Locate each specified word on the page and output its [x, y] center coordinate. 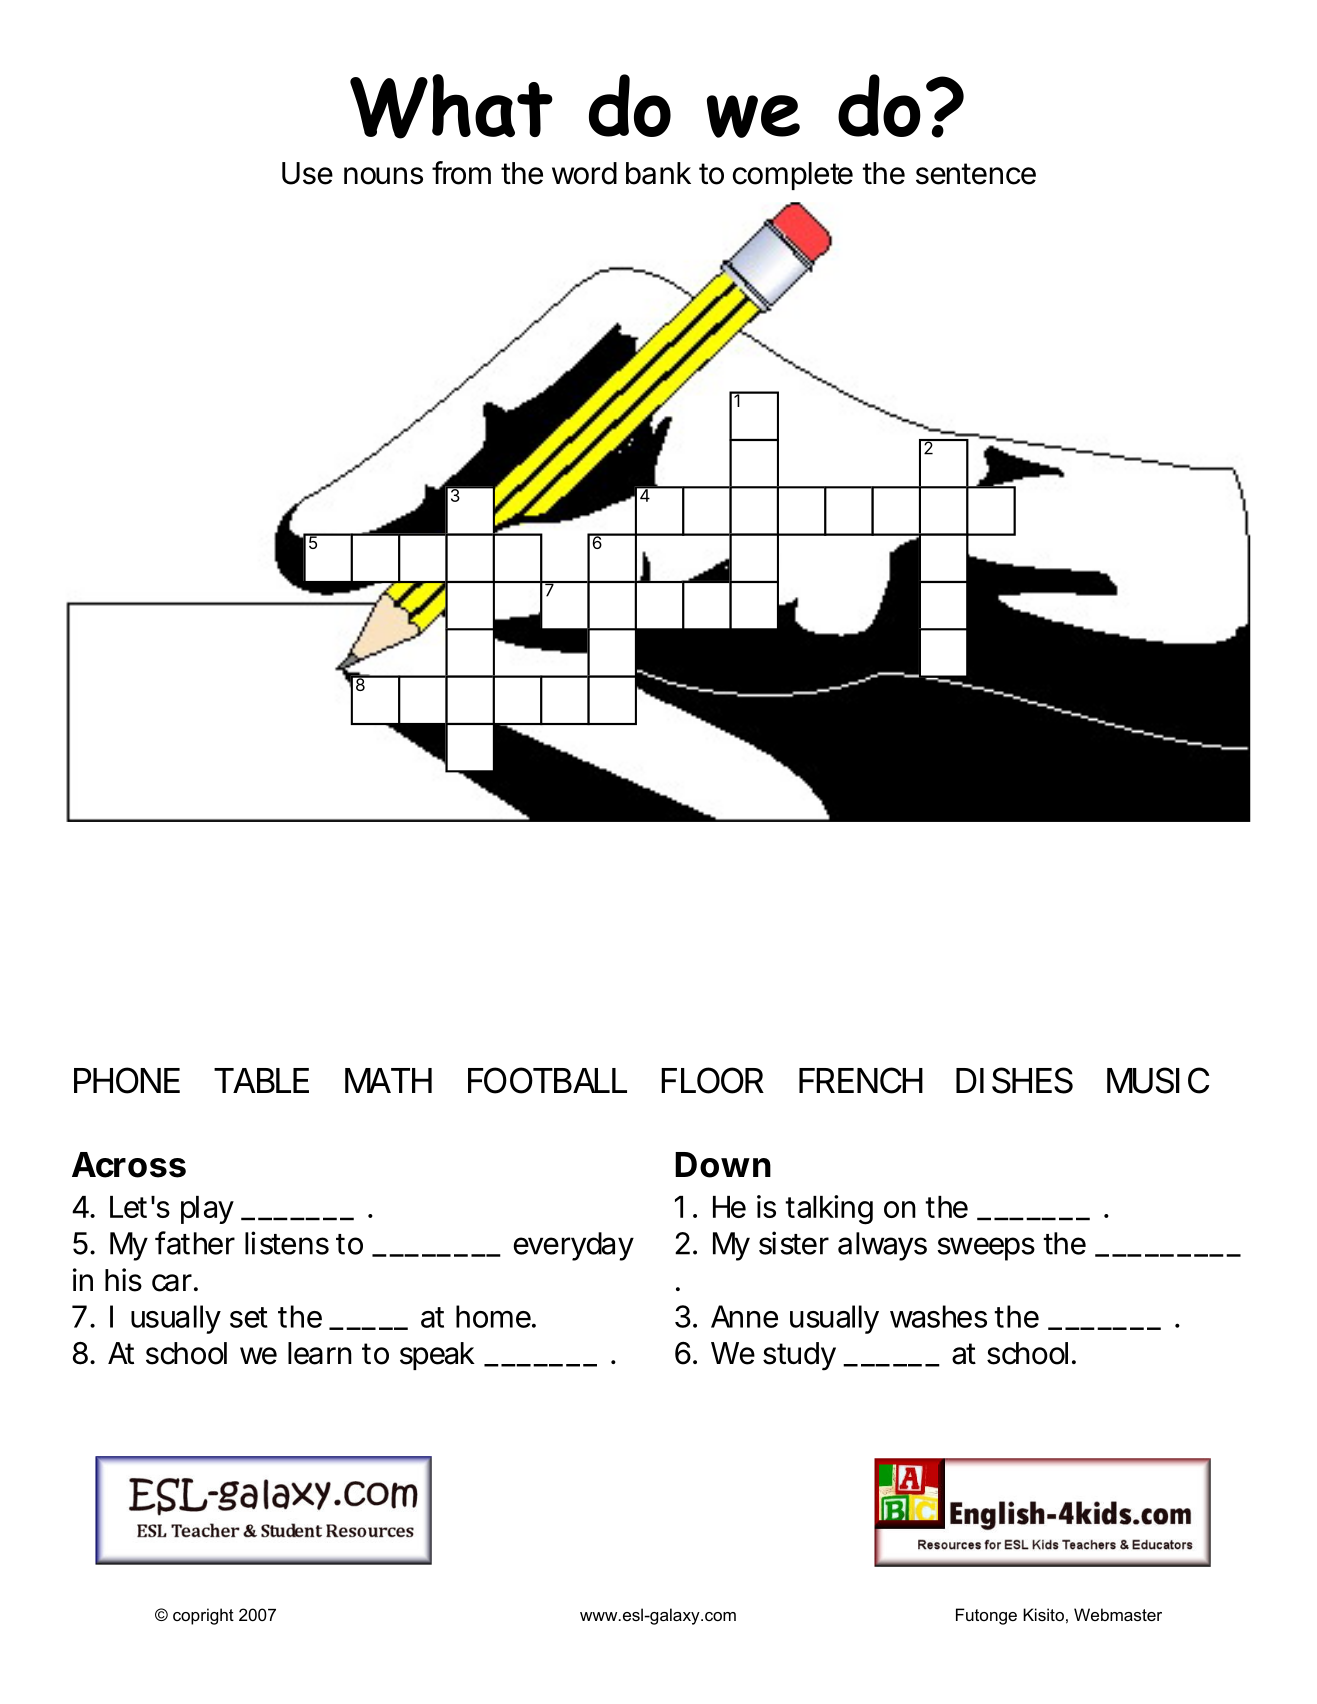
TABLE [261, 1080]
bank [658, 173]
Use [307, 173]
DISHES [1014, 1080]
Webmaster [1118, 1614]
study [799, 1356]
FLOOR [712, 1080]
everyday [573, 1246]
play [207, 1210]
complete [793, 176]
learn [320, 1353]
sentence [976, 174]
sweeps [986, 1249]
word [584, 173]
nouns [383, 176]
